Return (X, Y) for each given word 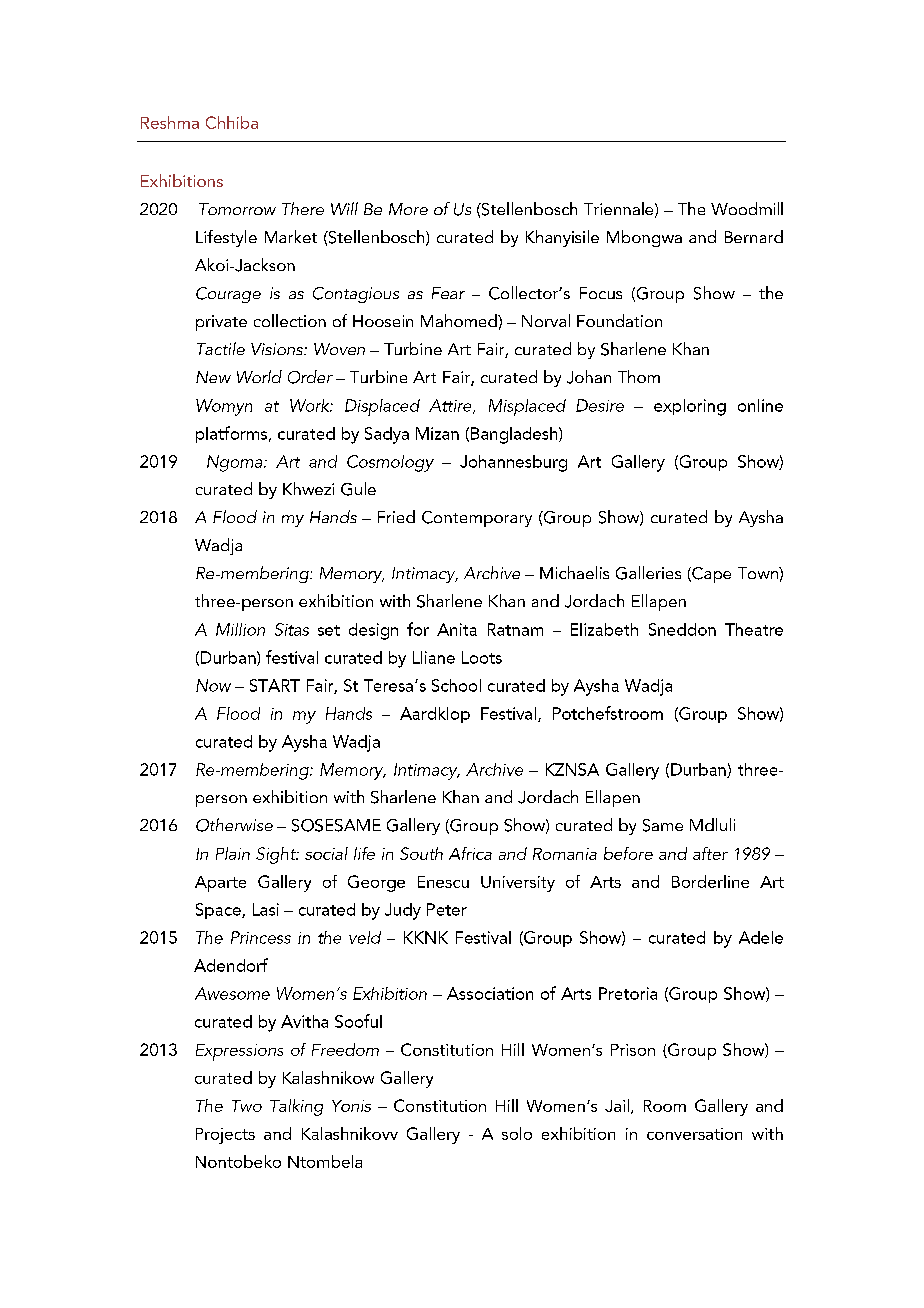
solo (517, 1133)
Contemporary (477, 519)
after (710, 853)
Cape (710, 575)
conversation (694, 1134)
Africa (470, 853)
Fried (396, 516)
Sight (277, 855)
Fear (448, 293)
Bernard (754, 236)
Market (291, 236)
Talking (296, 1107)
